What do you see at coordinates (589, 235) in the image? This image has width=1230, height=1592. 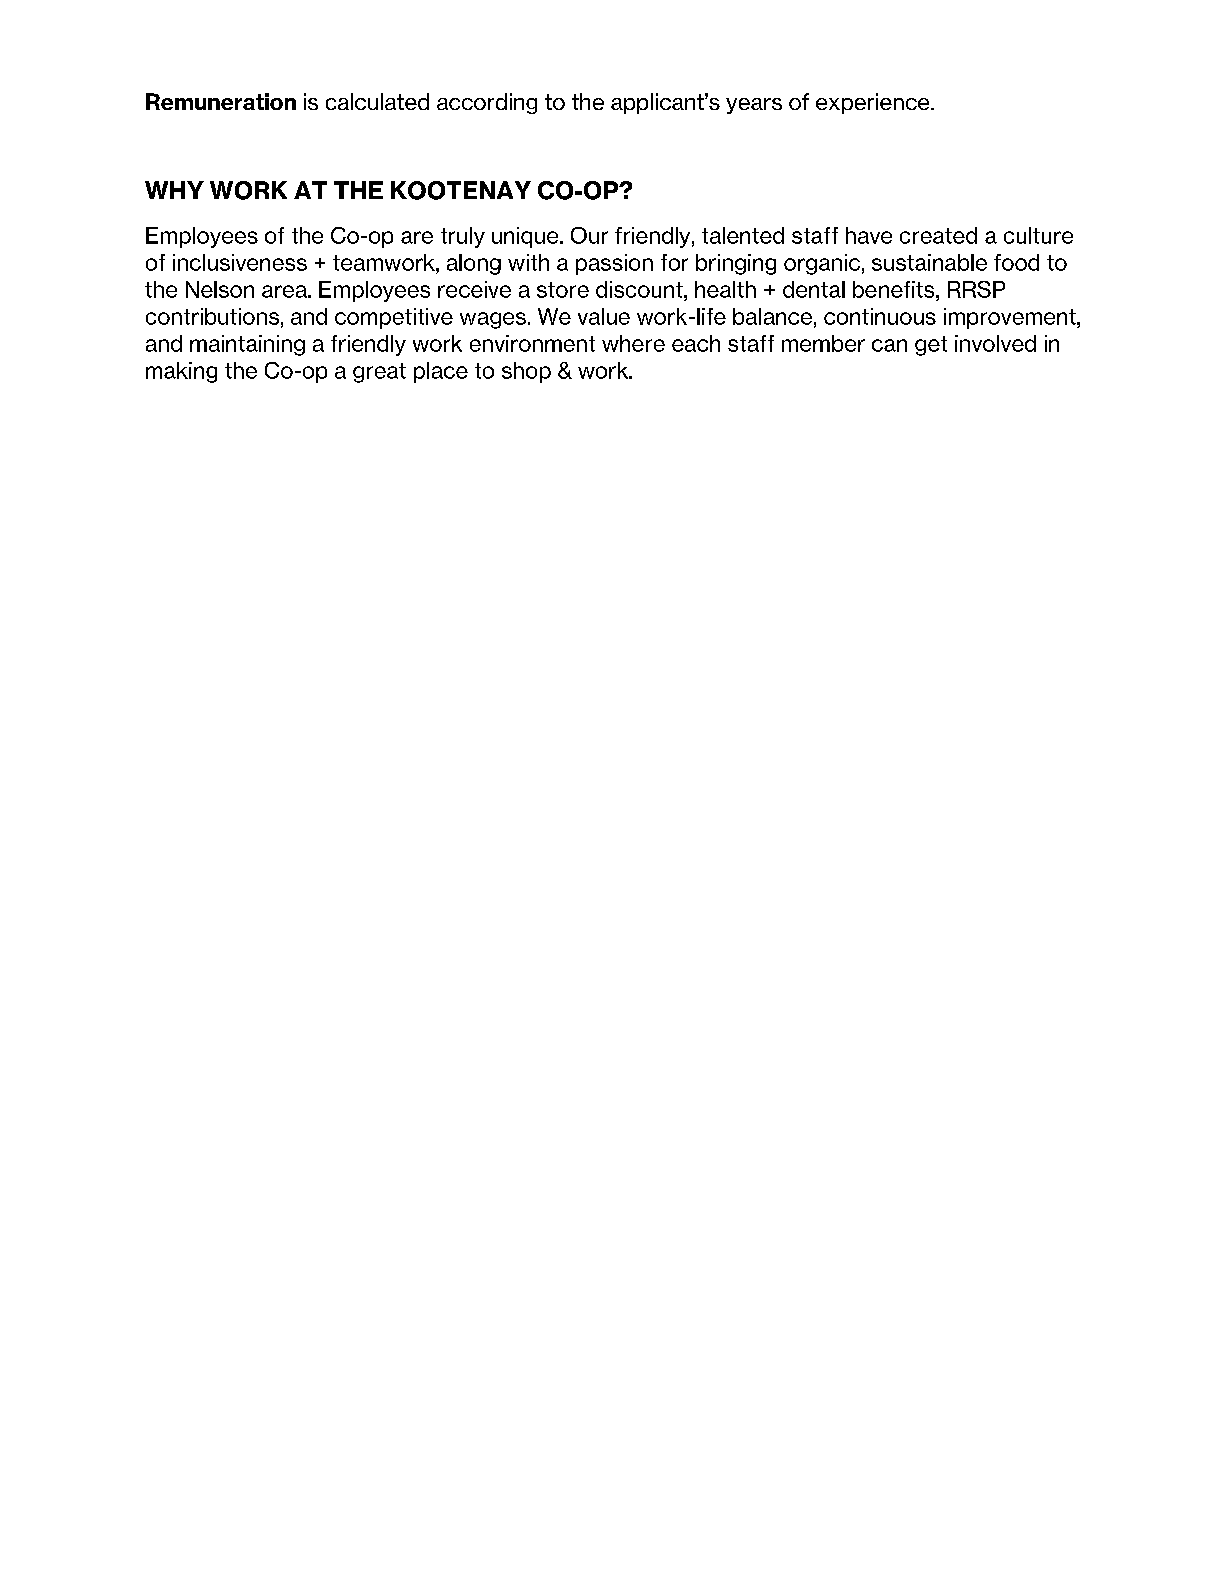 I see `Our` at bounding box center [589, 235].
